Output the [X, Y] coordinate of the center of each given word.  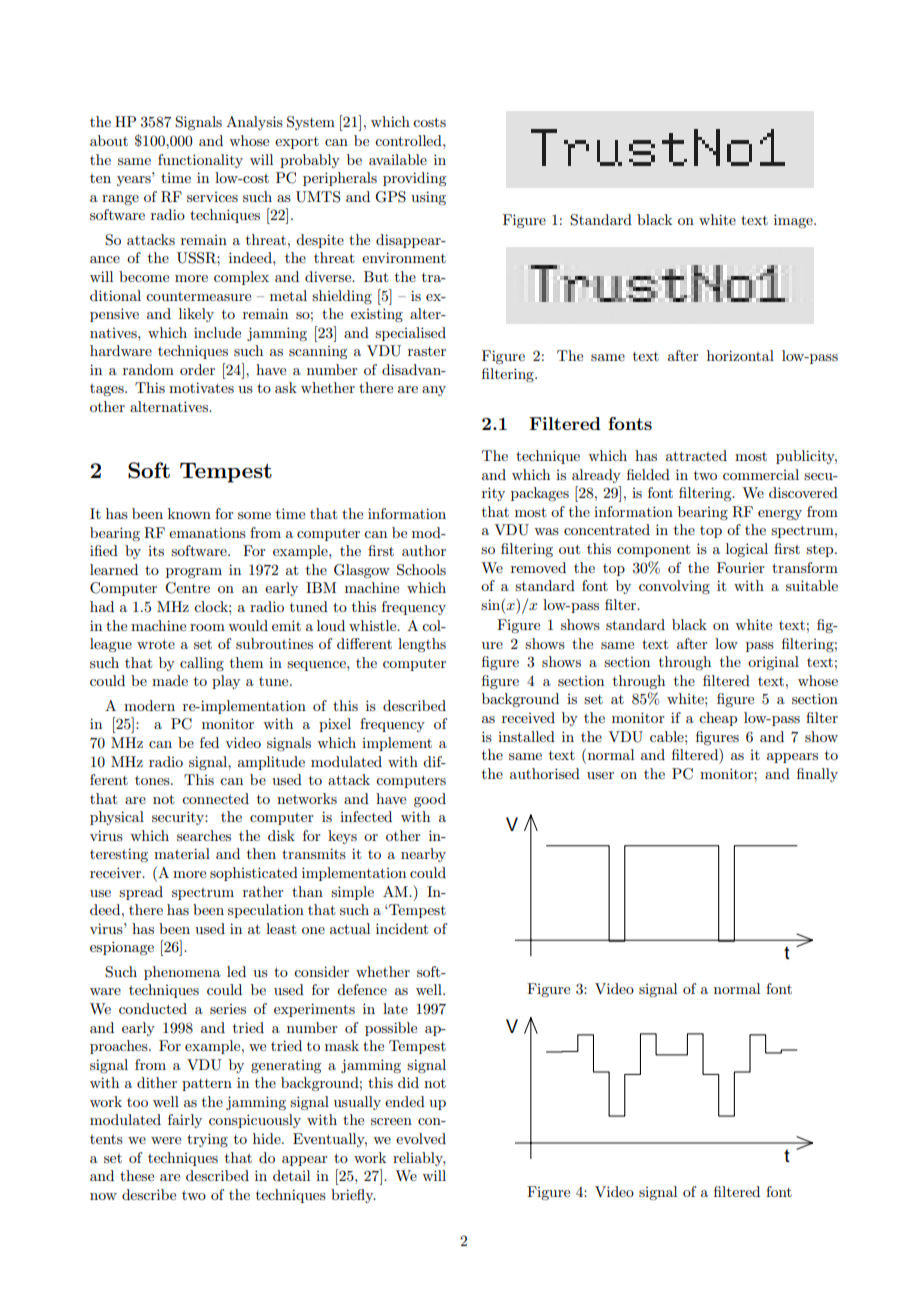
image [794, 221]
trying [207, 1140]
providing [414, 179]
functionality [200, 161]
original [773, 663]
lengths [422, 645]
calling [202, 664]
